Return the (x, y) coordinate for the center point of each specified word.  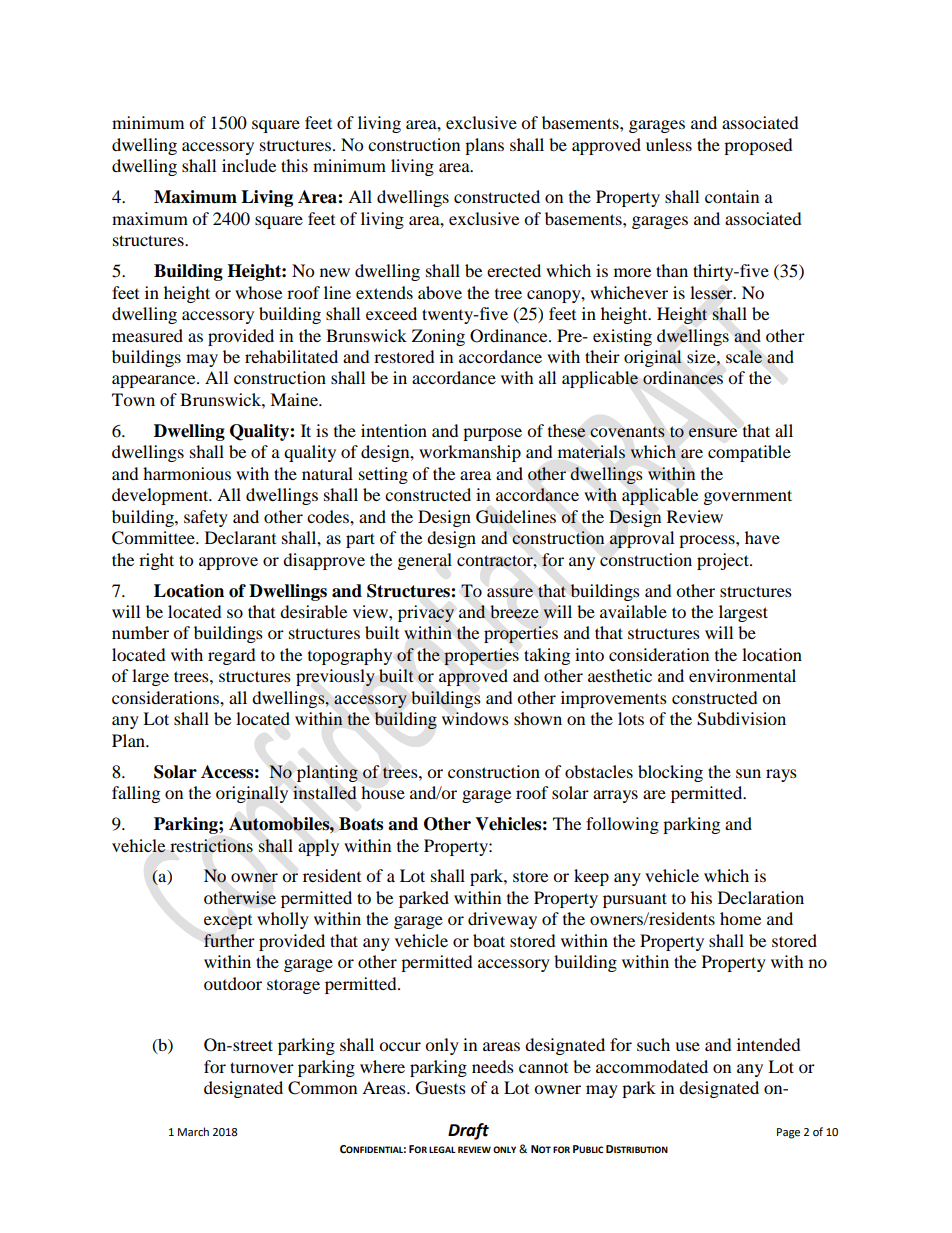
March (193, 1131)
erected (514, 270)
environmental (742, 675)
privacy (426, 613)
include (249, 165)
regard (232, 656)
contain (732, 196)
